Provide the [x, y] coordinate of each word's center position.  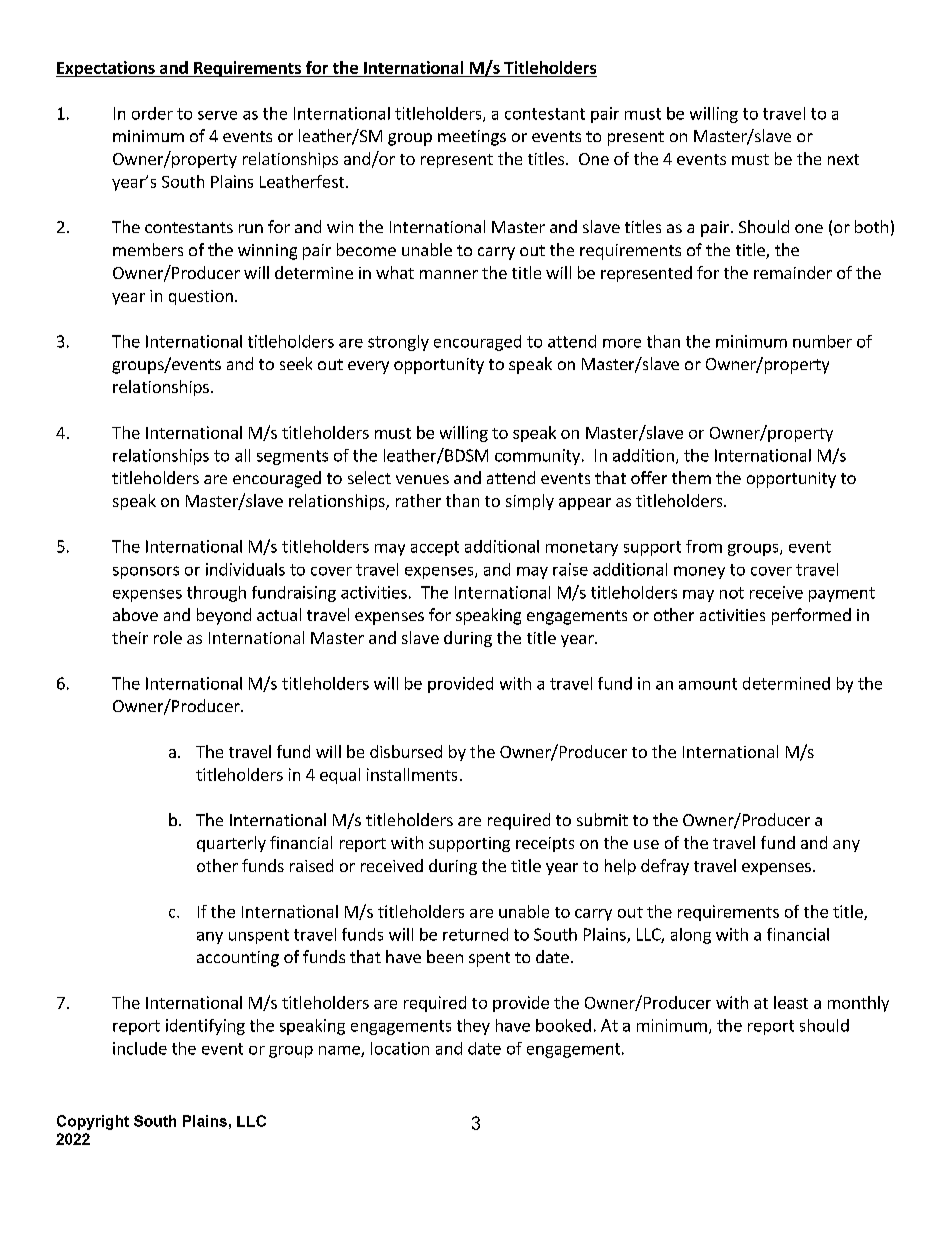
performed [811, 616]
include [140, 1048]
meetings [472, 138]
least [791, 1002]
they [473, 1027]
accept [435, 548]
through [216, 594]
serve [217, 115]
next [843, 159]
